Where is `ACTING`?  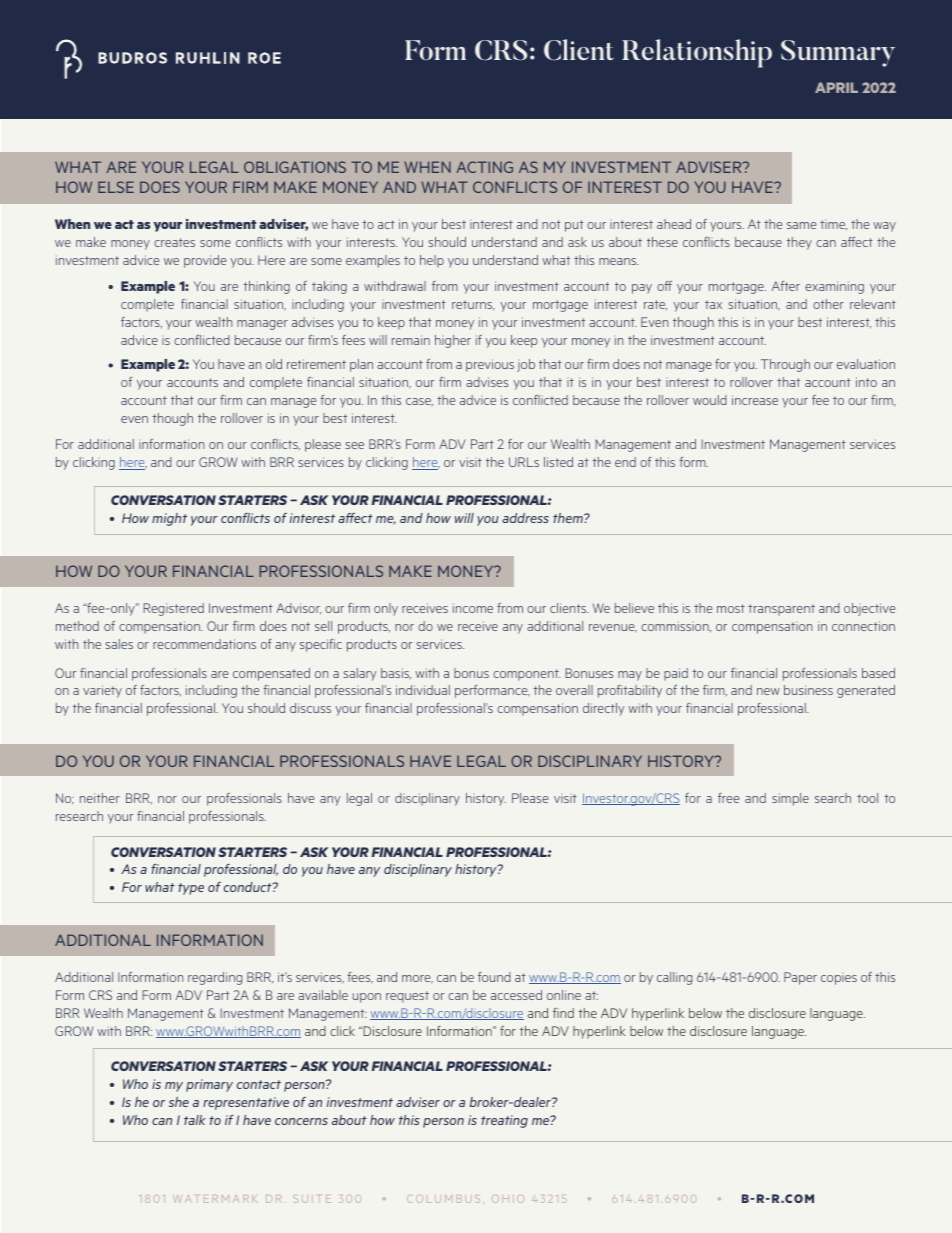
ACTING is located at coordinates (484, 167).
